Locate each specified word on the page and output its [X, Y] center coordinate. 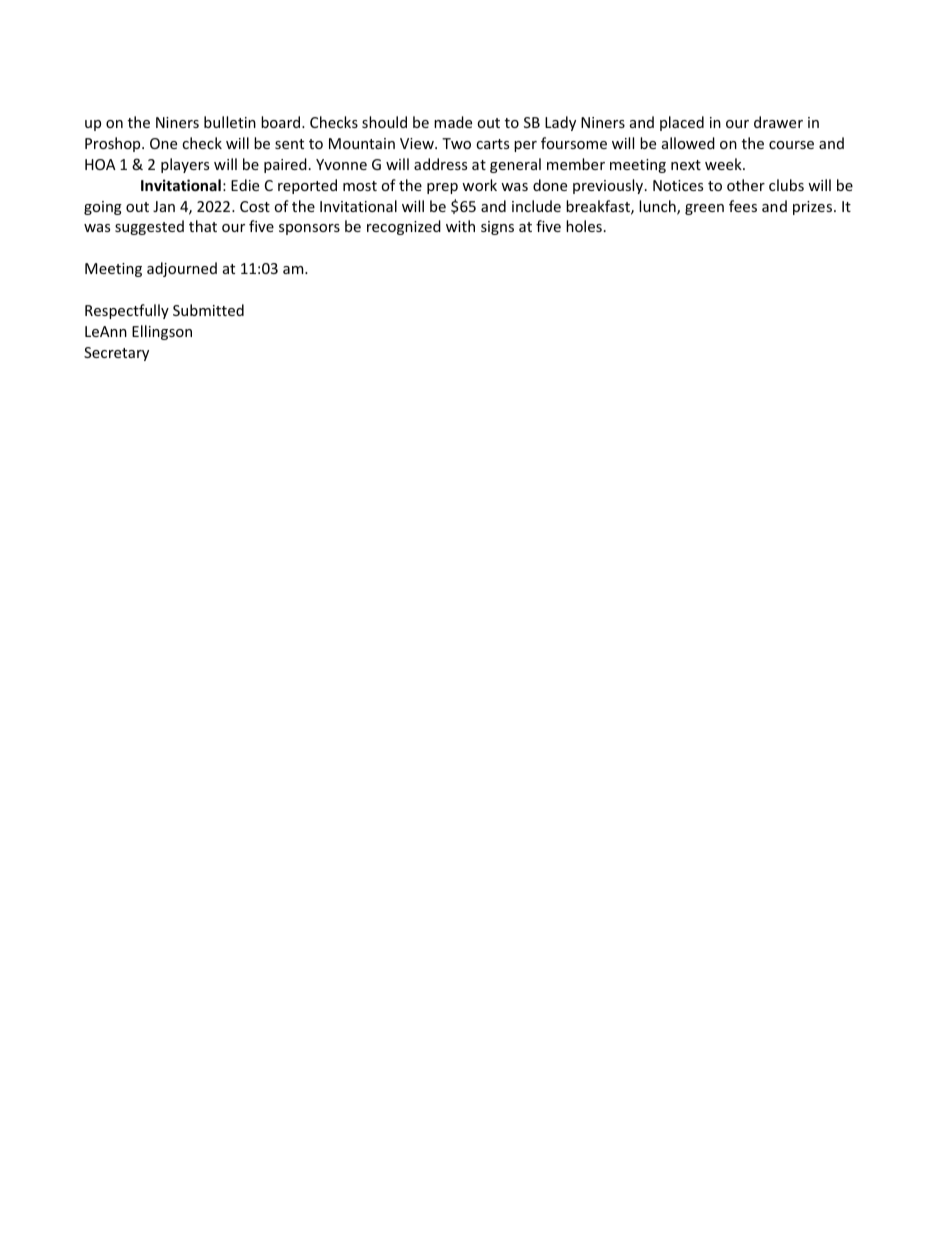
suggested [149, 227]
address [440, 164]
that [203, 226]
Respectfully [127, 311]
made [453, 122]
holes [584, 226]
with [460, 226]
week [724, 164]
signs [497, 228]
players [185, 165]
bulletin [230, 122]
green [704, 209]
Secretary [116, 354]
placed [682, 123]
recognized [404, 227]
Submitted [208, 310]
